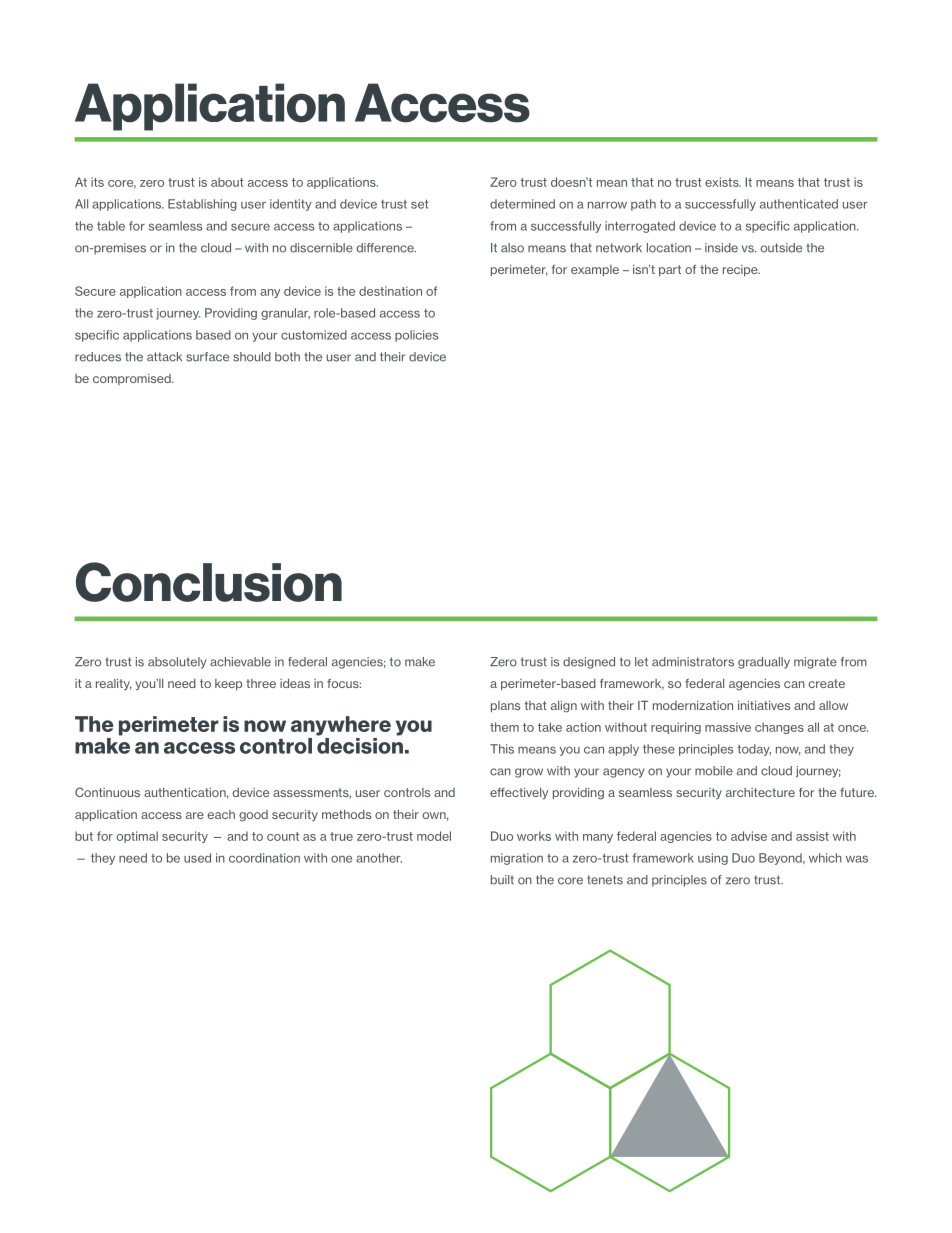  I want to click on Conclusion, so click(209, 582).
